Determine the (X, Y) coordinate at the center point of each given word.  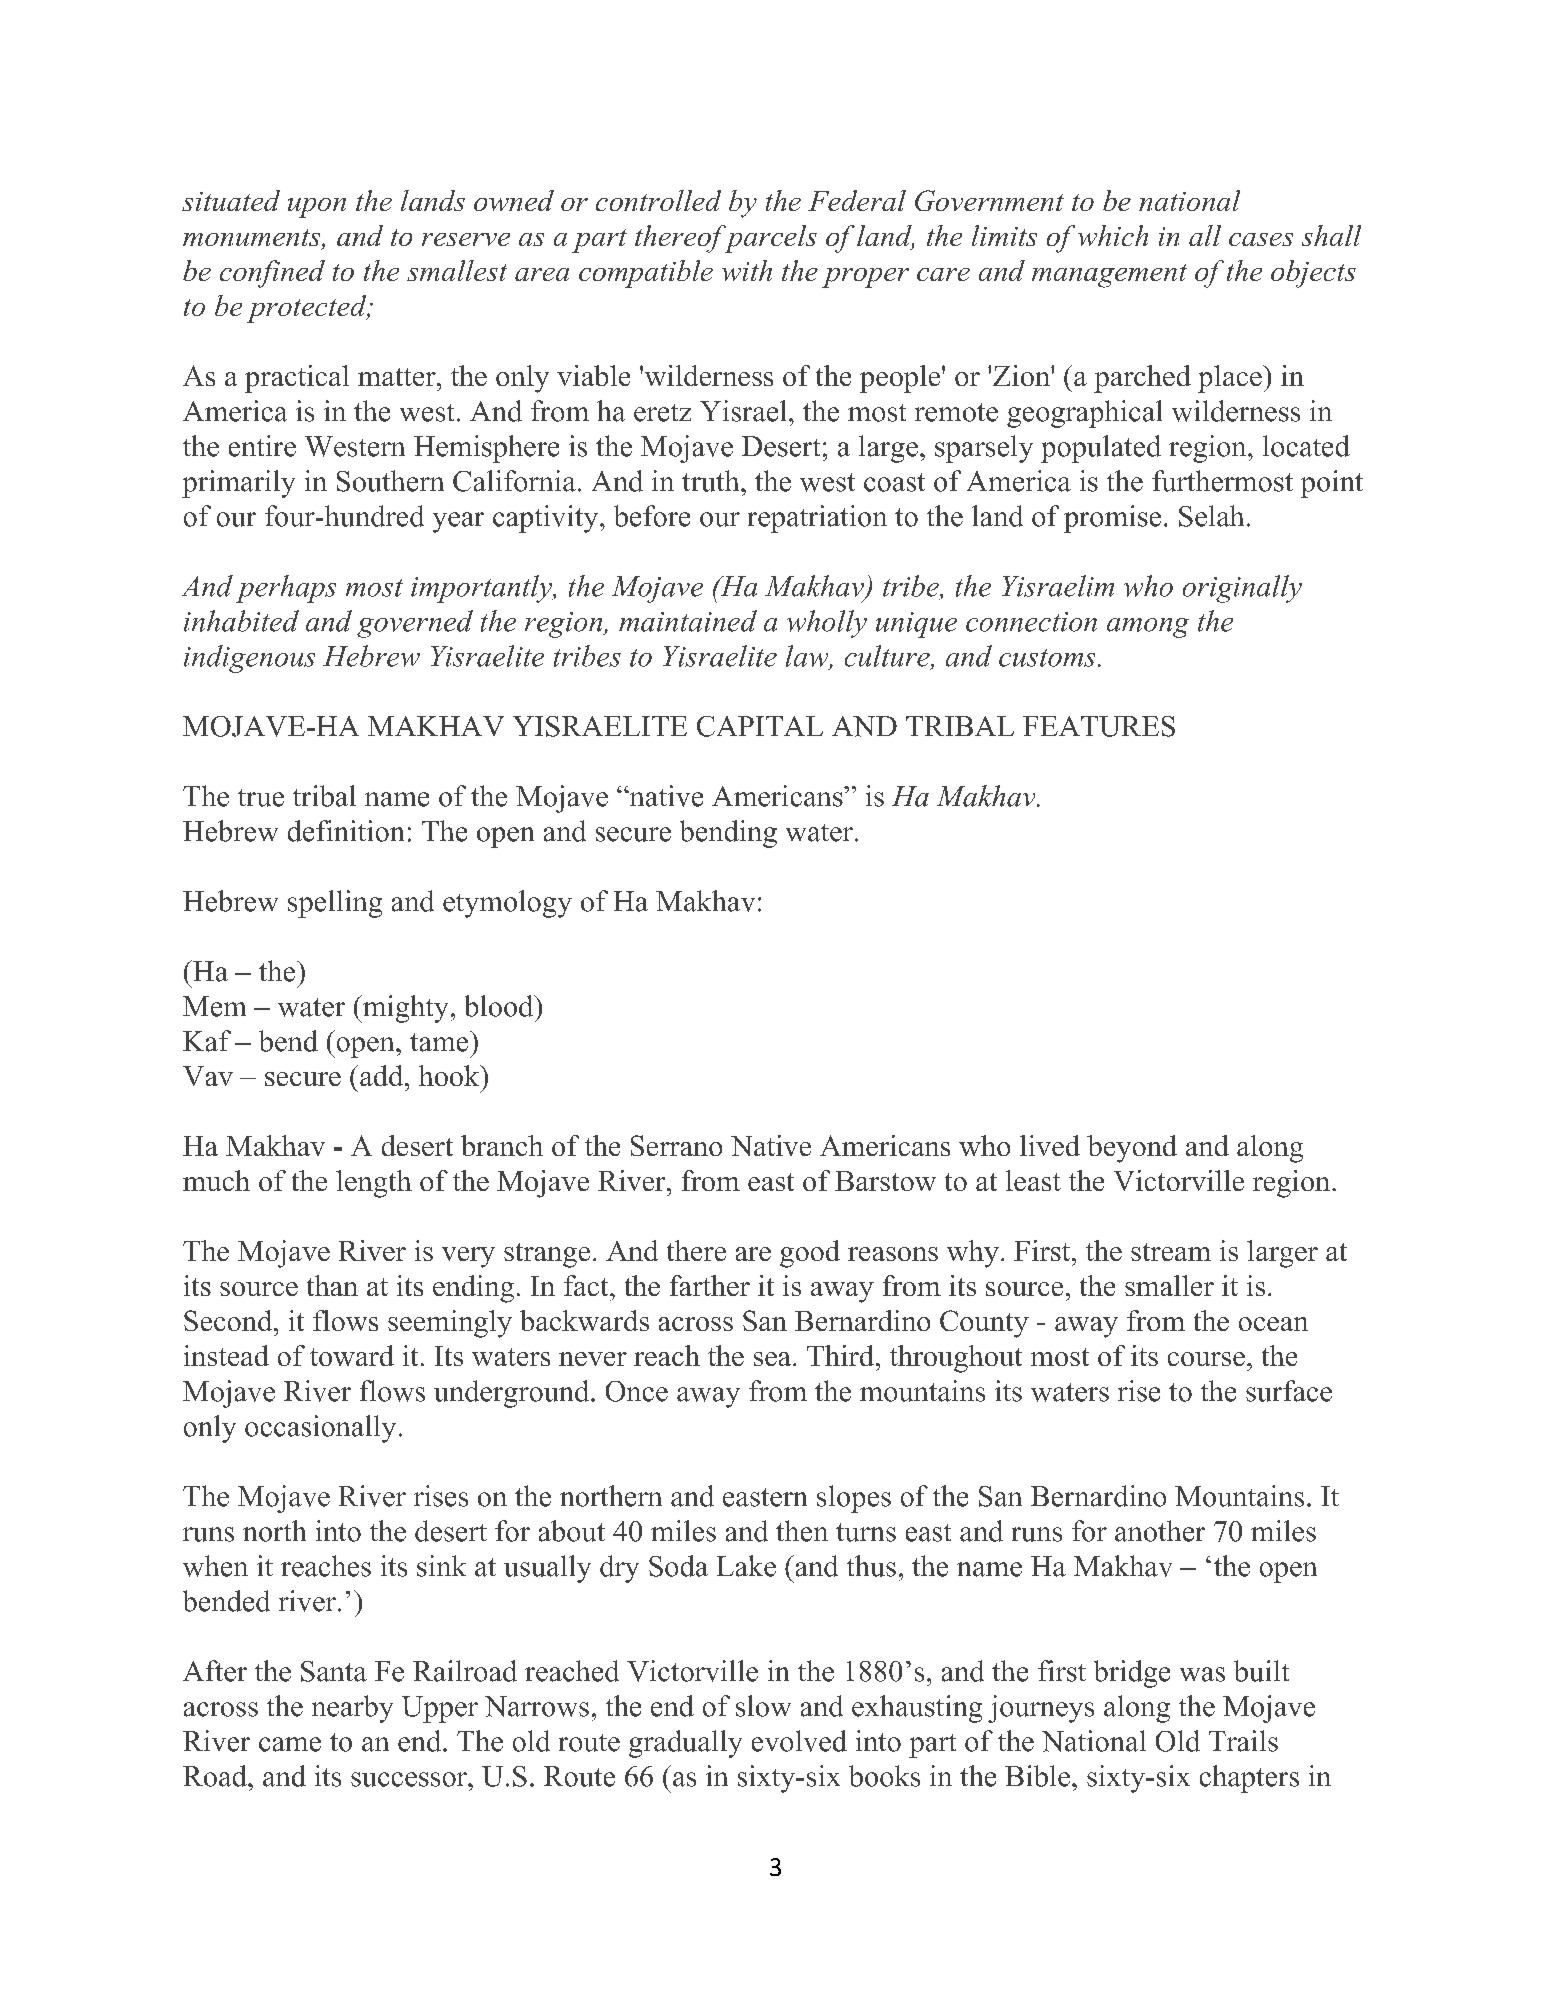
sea (772, 1359)
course (1206, 1359)
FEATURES (1099, 726)
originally (1242, 589)
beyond (1132, 1149)
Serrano (676, 1145)
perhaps (286, 589)
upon (317, 208)
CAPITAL (760, 726)
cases (1261, 239)
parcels (769, 239)
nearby (352, 1709)
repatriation (817, 519)
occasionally (320, 1429)
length (374, 1184)
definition (346, 831)
